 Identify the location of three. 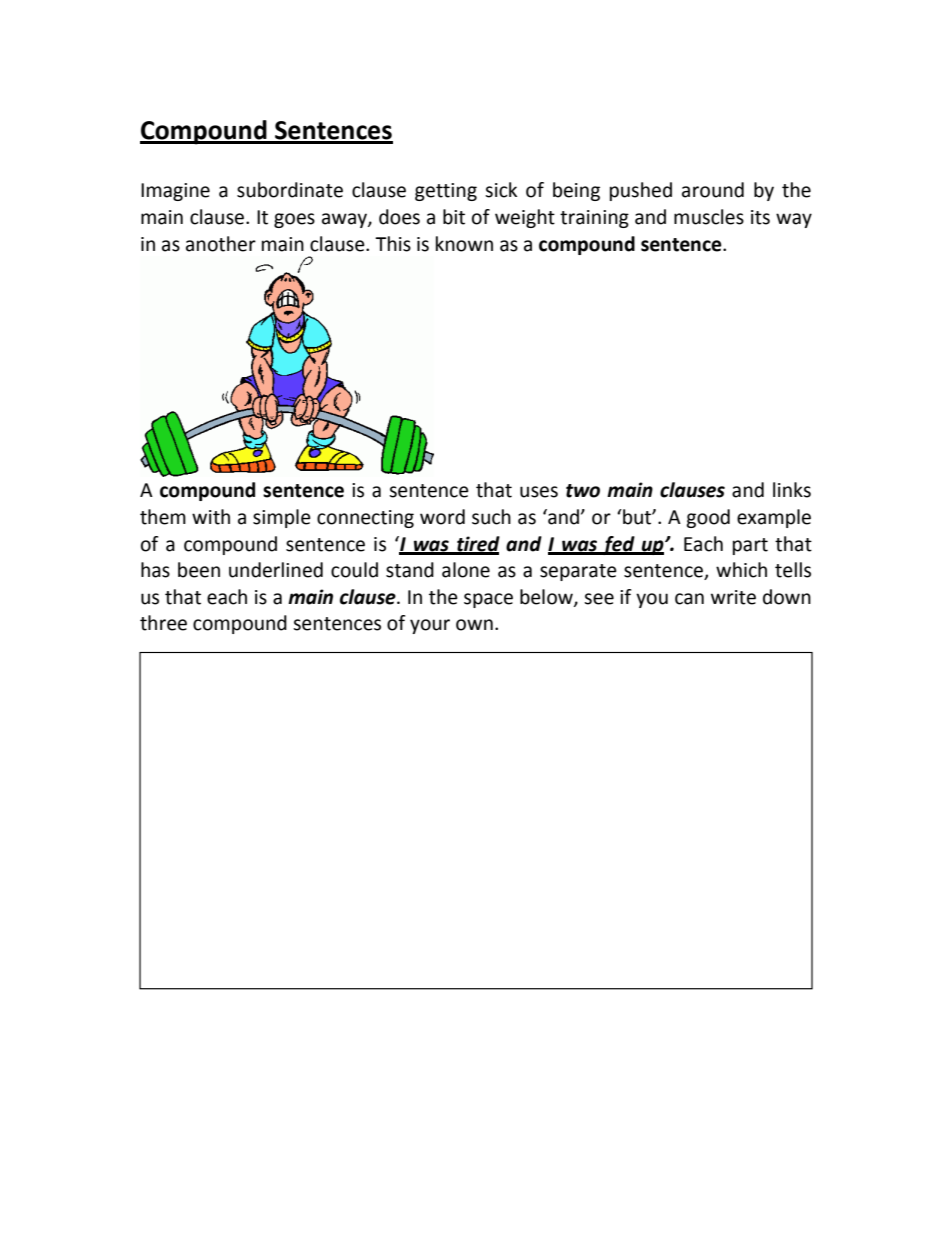
(163, 623).
